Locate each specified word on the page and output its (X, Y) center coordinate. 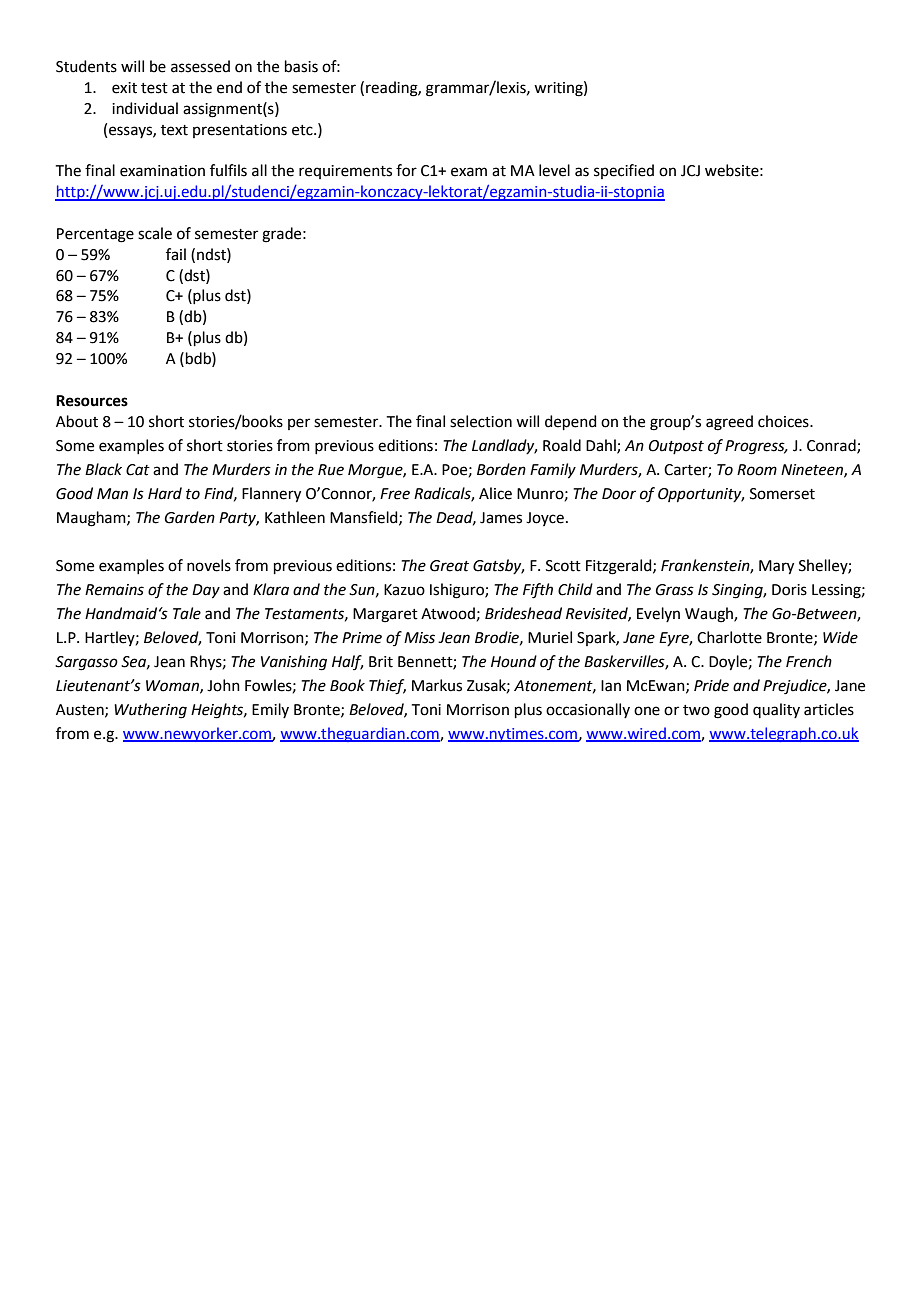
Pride (711, 685)
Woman (173, 686)
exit (124, 88)
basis (301, 66)
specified (624, 171)
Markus (437, 685)
